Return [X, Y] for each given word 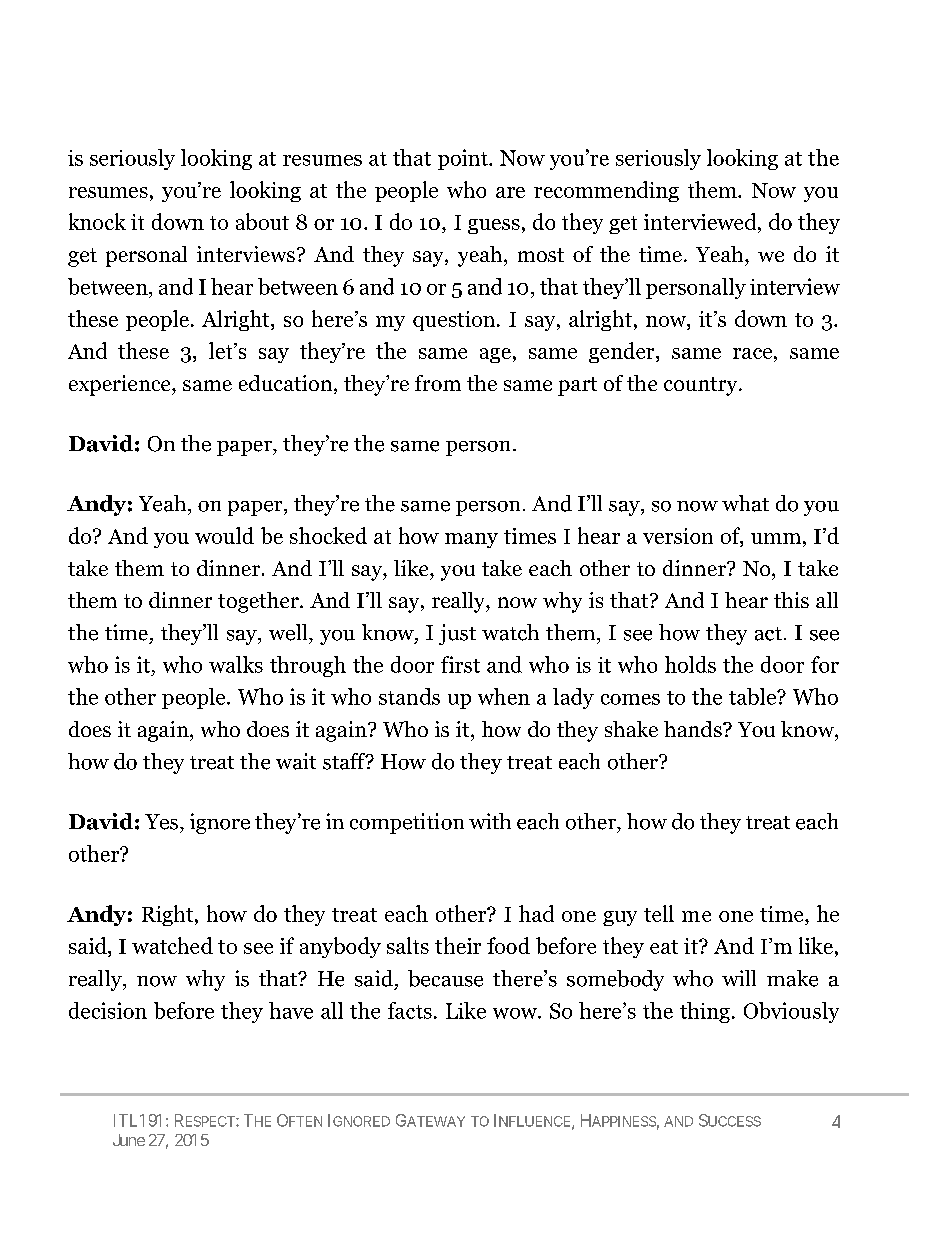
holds [690, 664]
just [457, 634]
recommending [606, 191]
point [464, 159]
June [129, 1140]
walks [236, 664]
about [262, 221]
